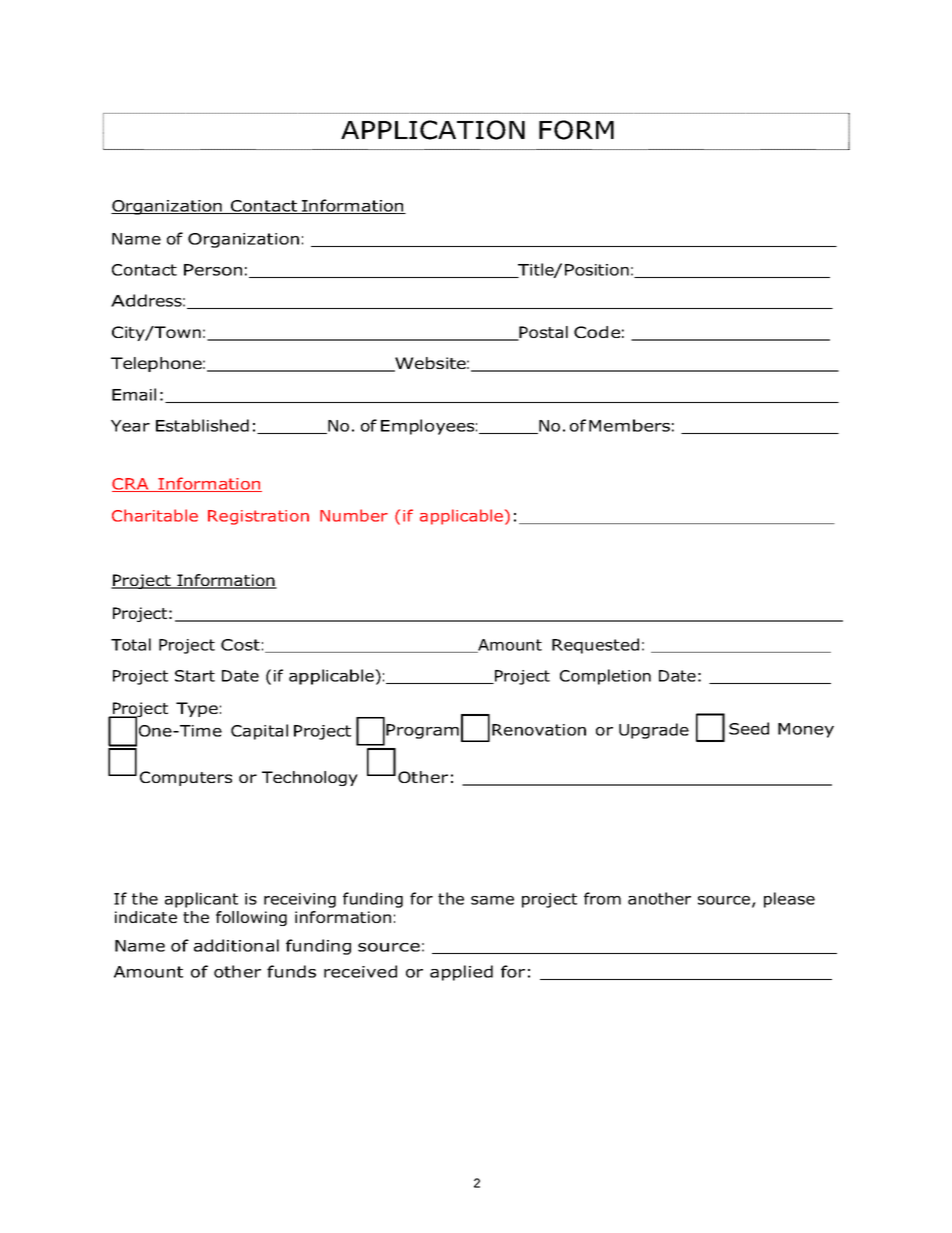 The height and width of the screenshot is (1233, 952). What do you see at coordinates (749, 728) in the screenshot?
I see `Seed` at bounding box center [749, 728].
